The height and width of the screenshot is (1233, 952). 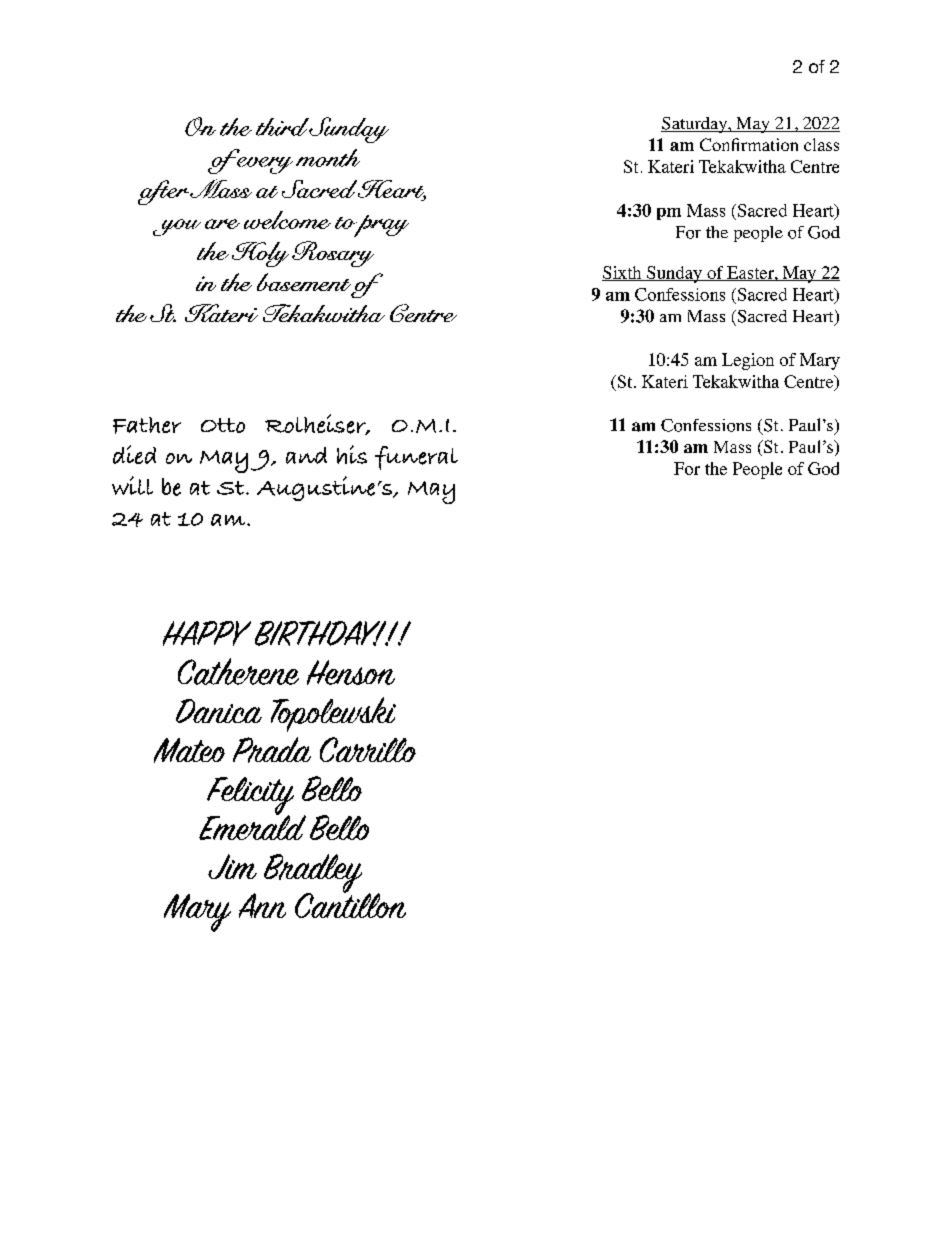 I want to click on Danica, so click(x=219, y=711).
